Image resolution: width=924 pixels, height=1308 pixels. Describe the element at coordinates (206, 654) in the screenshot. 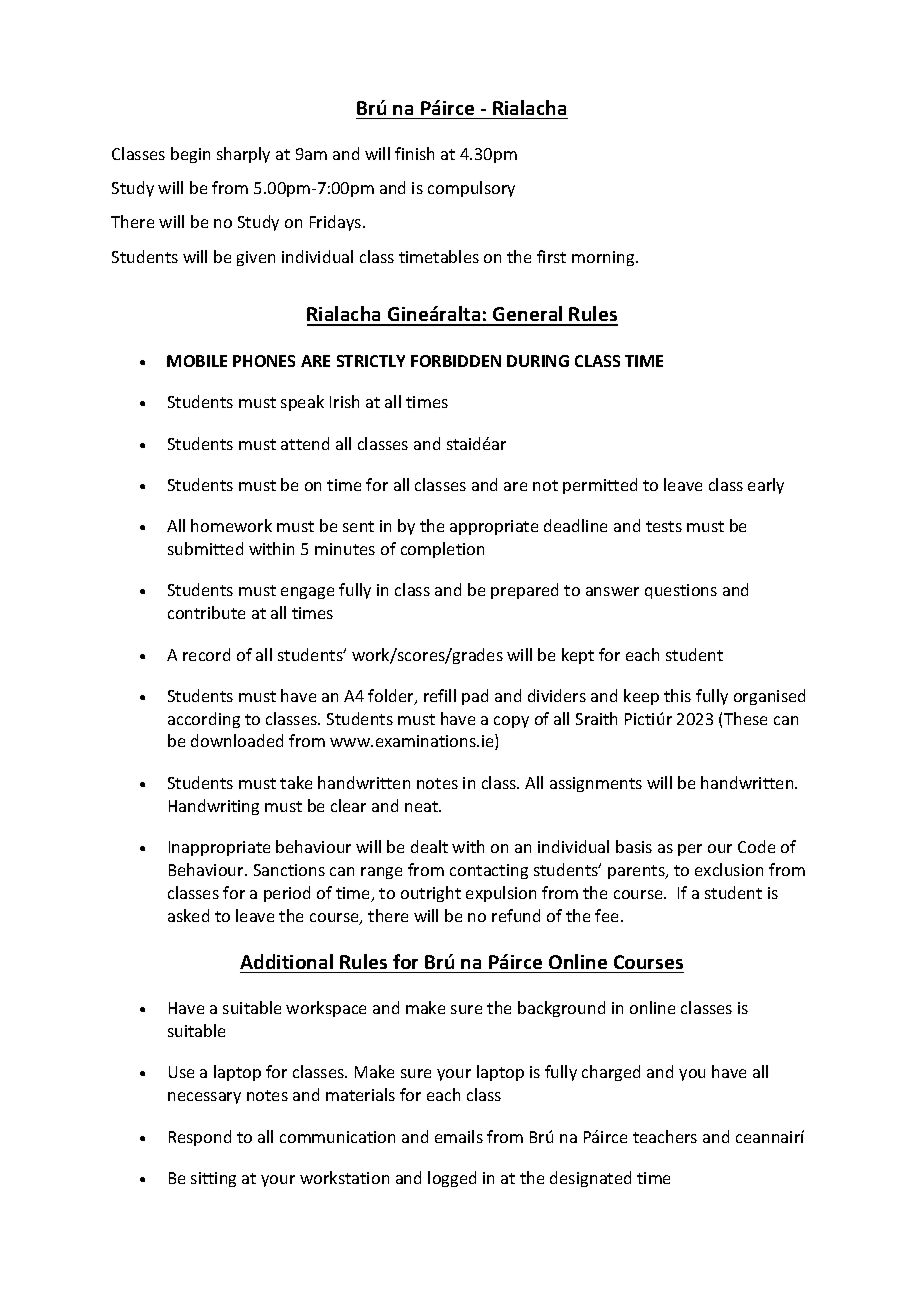

I see `record` at that location.
